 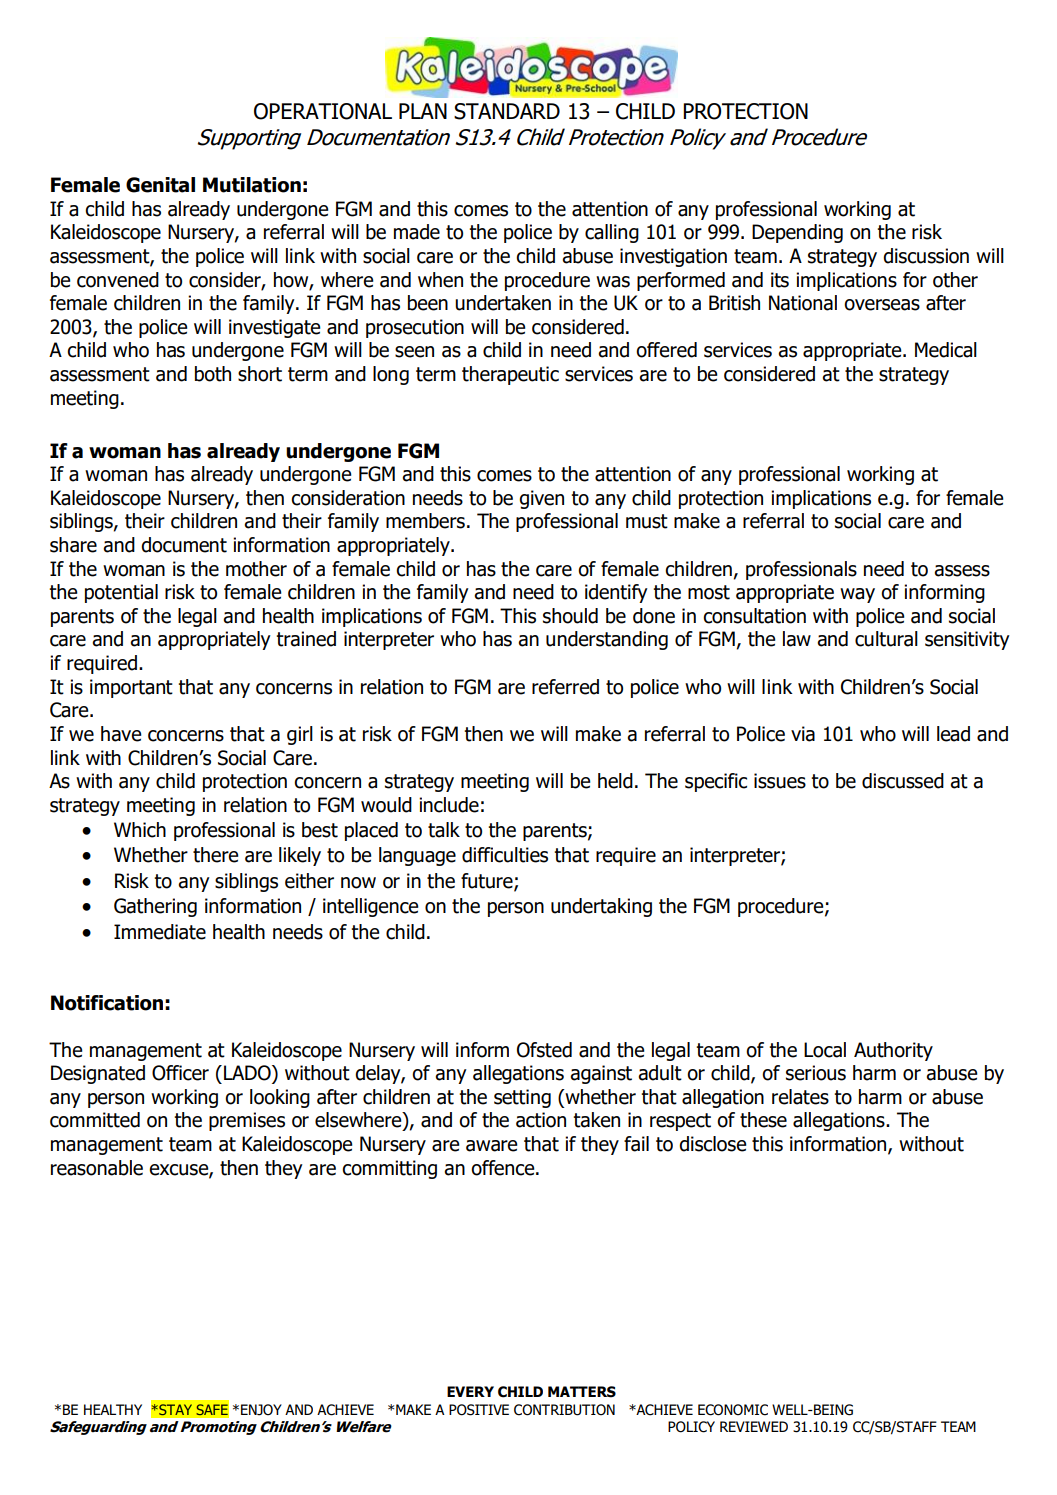 What do you see at coordinates (160, 185) in the page?
I see `Genital` at bounding box center [160, 185].
